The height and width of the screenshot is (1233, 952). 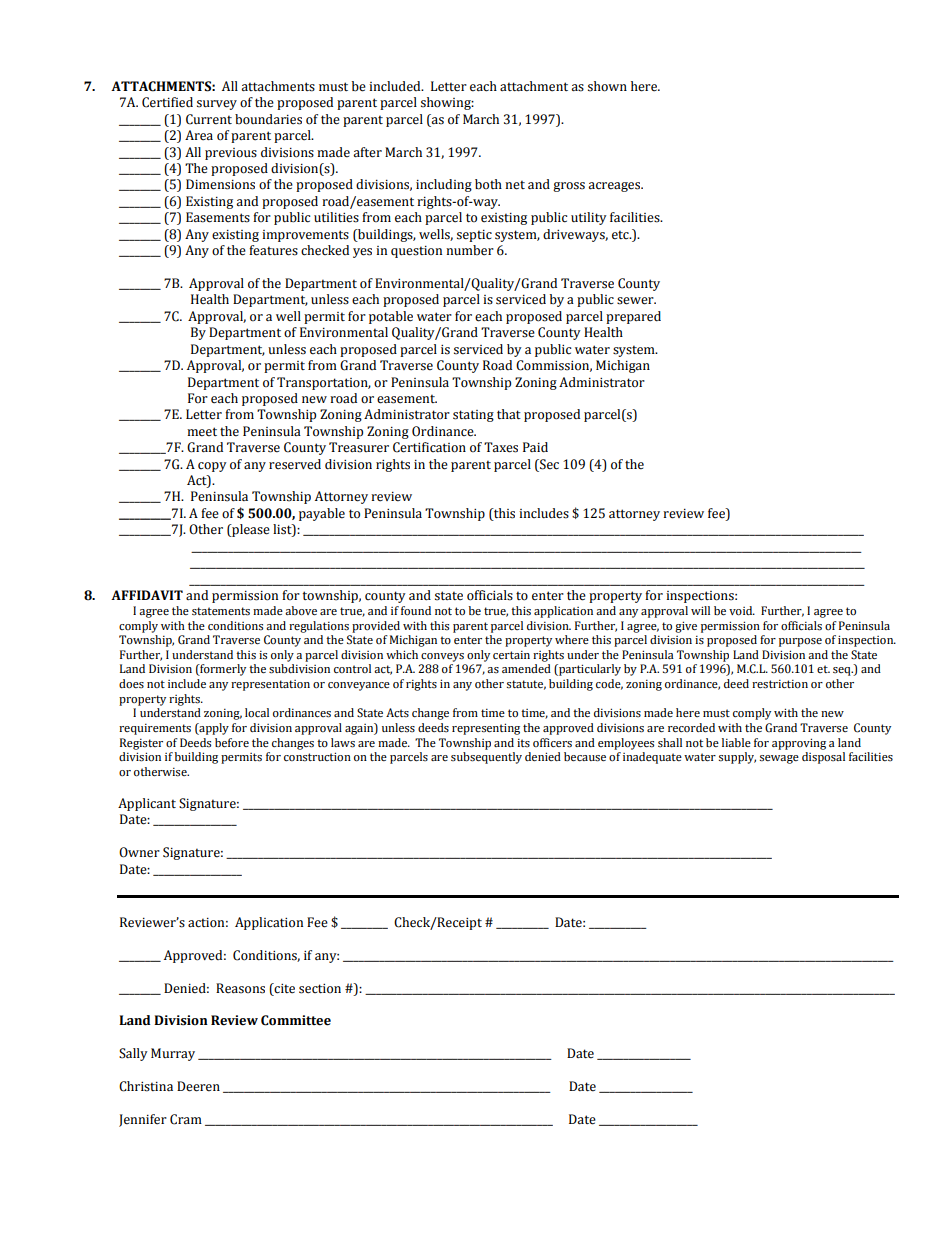 What do you see at coordinates (209, 119) in the screenshot?
I see `Current` at bounding box center [209, 119].
